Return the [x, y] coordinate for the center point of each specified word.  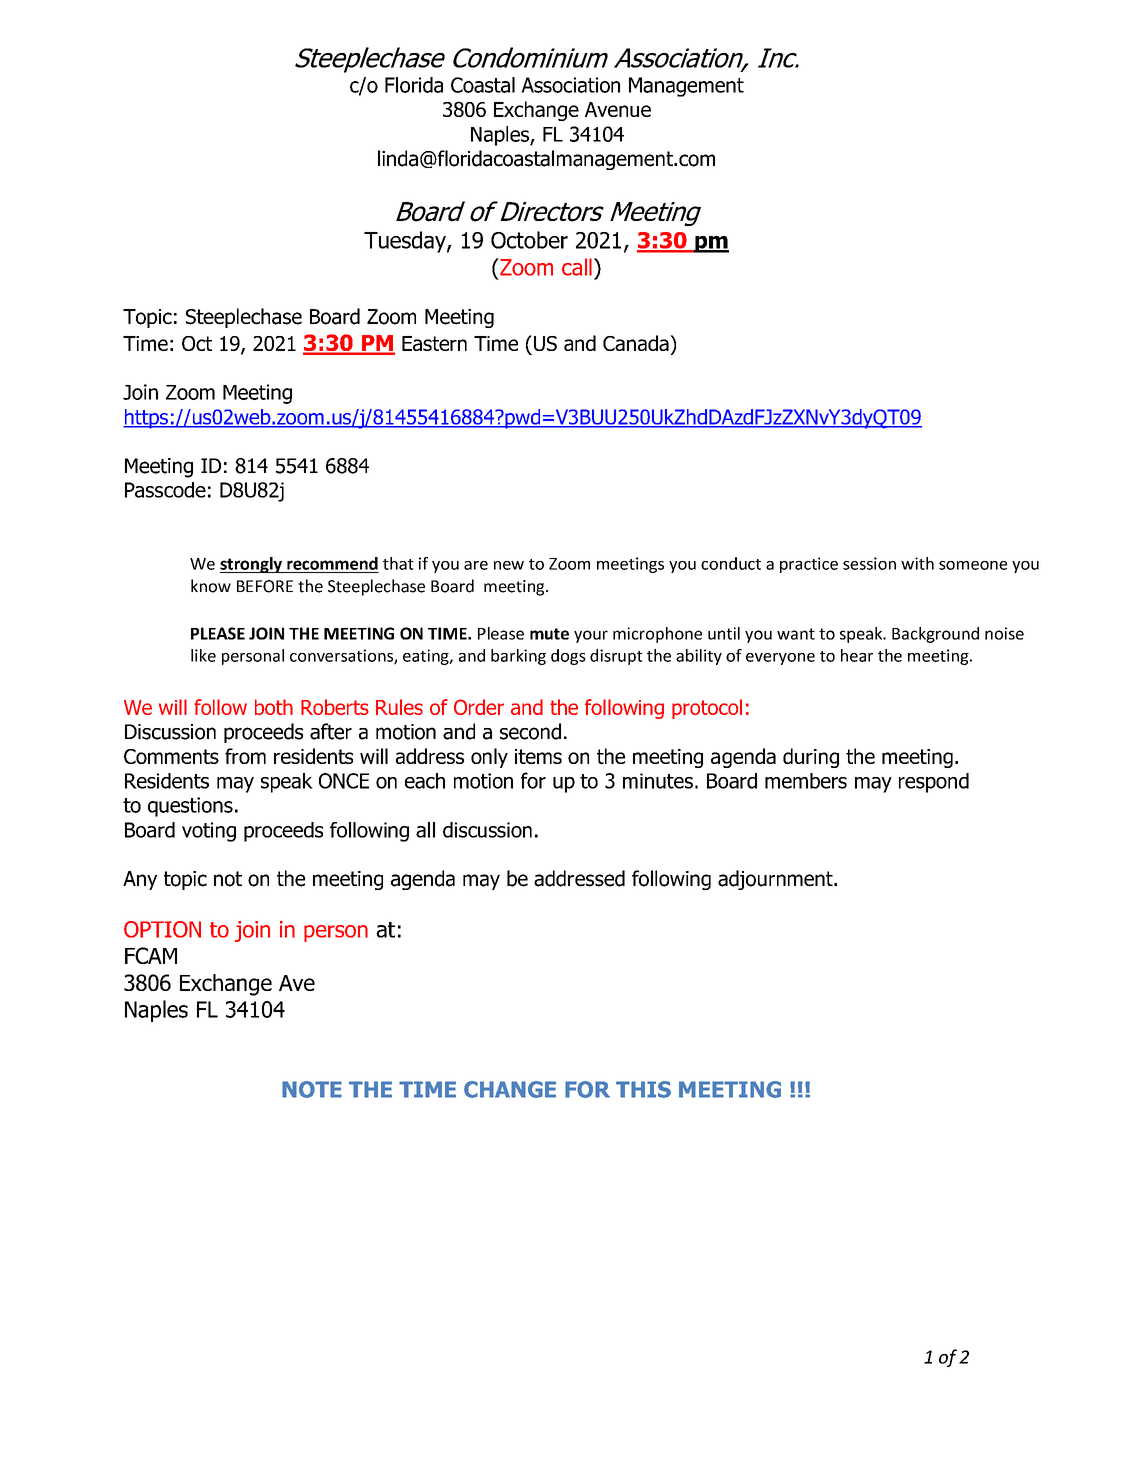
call [577, 267]
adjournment [776, 880]
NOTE [312, 1089]
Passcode [165, 490]
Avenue [618, 109]
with [917, 563]
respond [934, 783]
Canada [637, 343]
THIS [643, 1089]
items [538, 756]
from [245, 756]
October [529, 240]
